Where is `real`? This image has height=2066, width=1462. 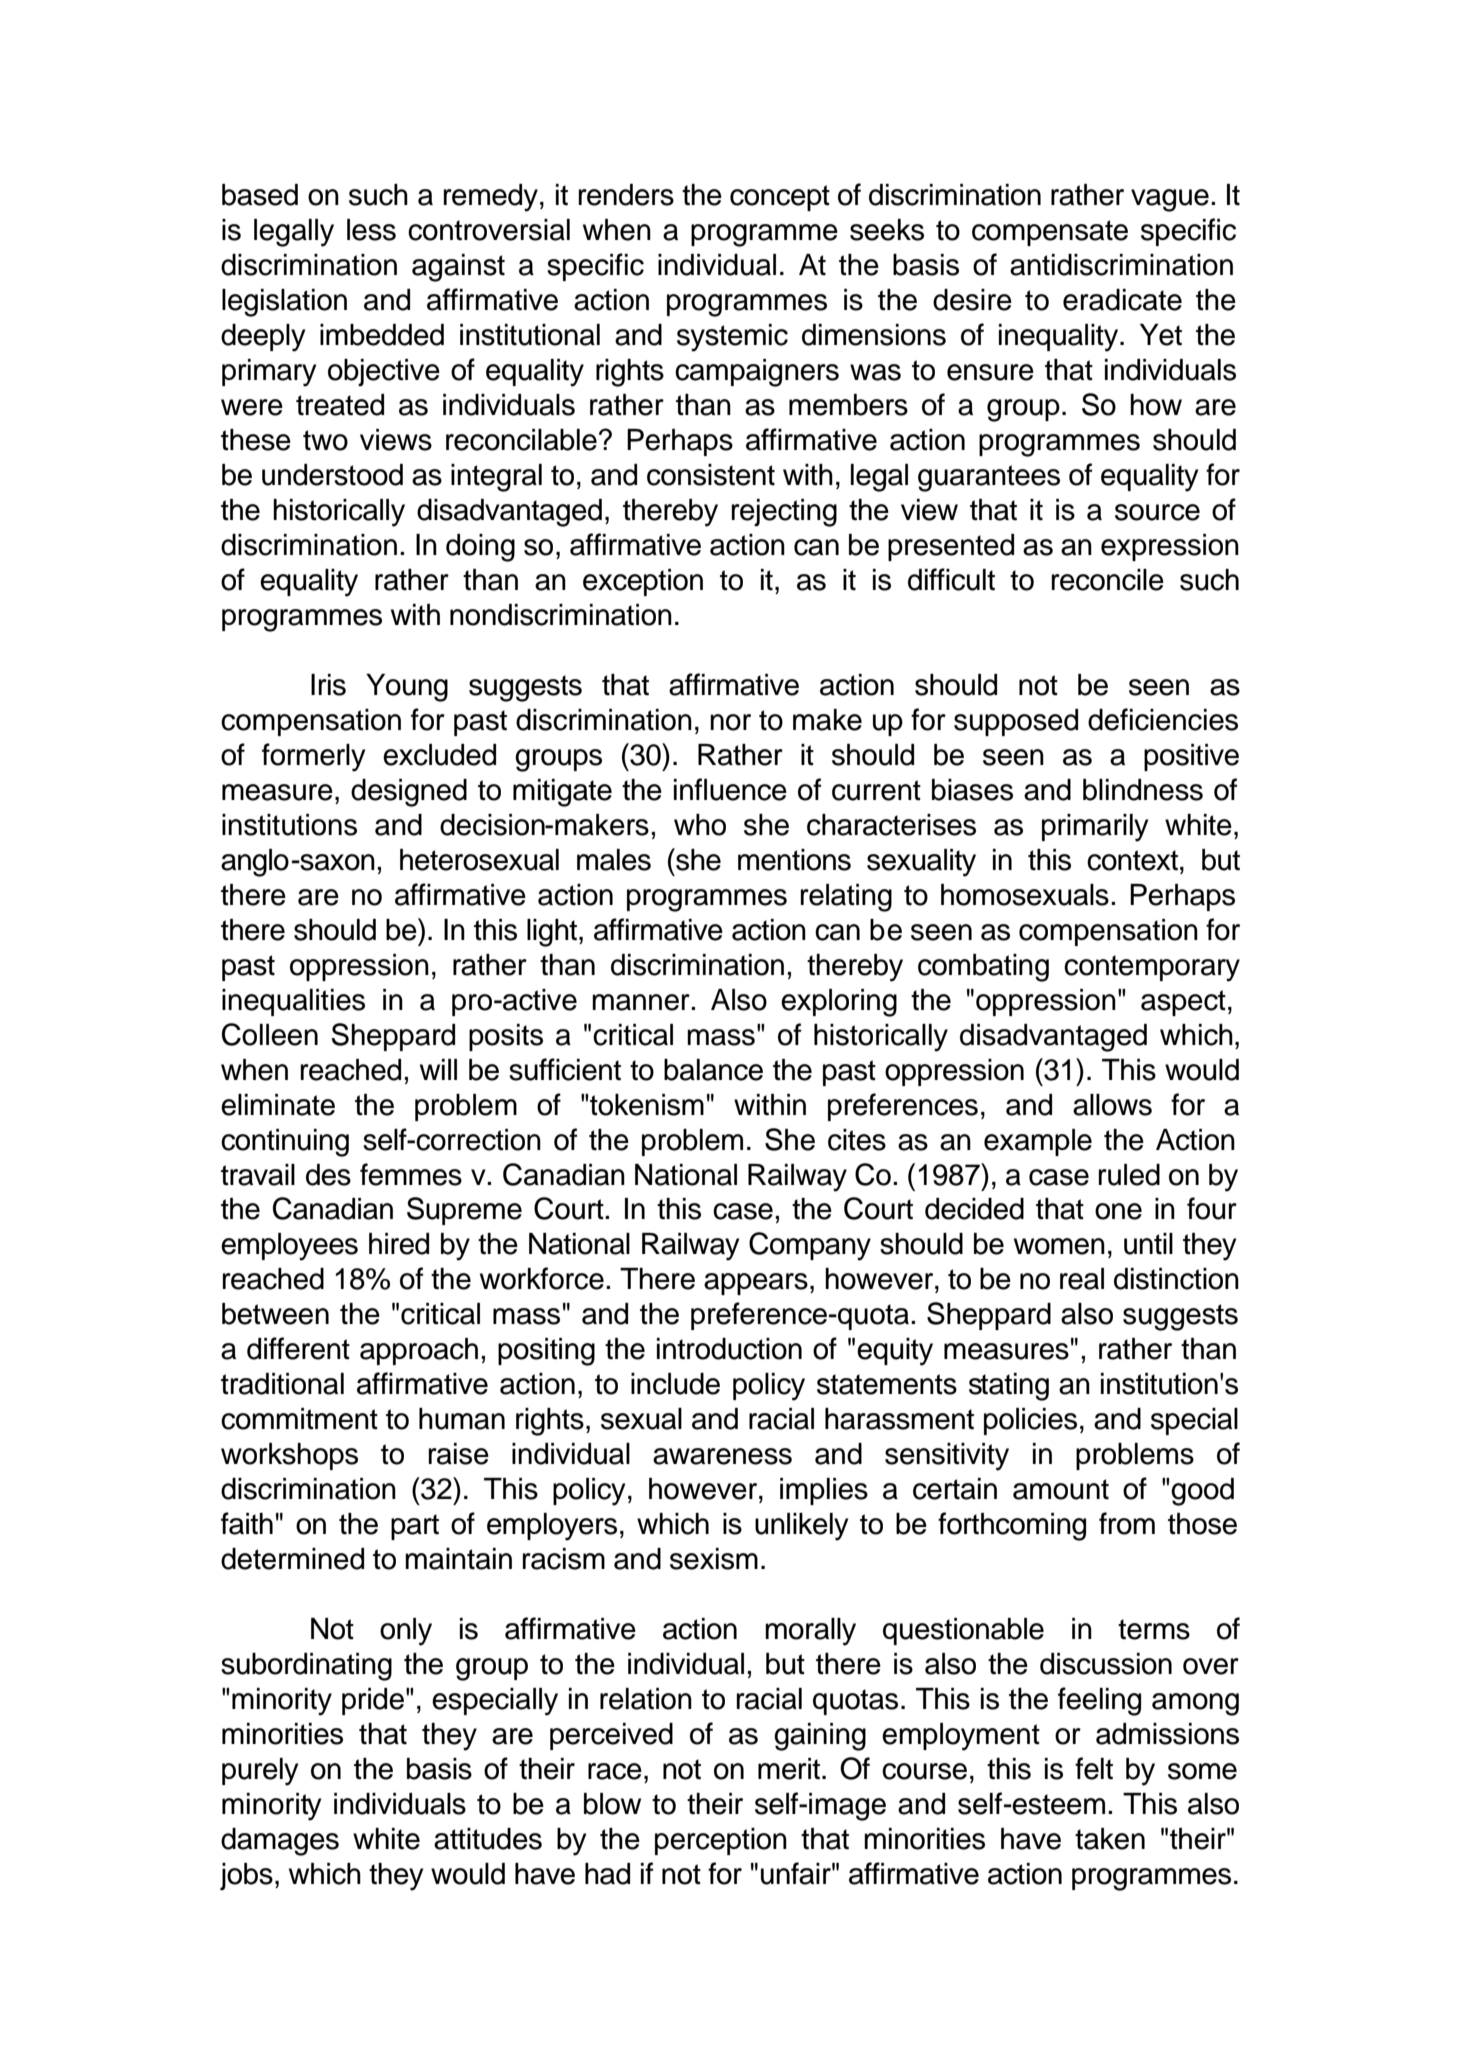
real is located at coordinates (1082, 1279).
